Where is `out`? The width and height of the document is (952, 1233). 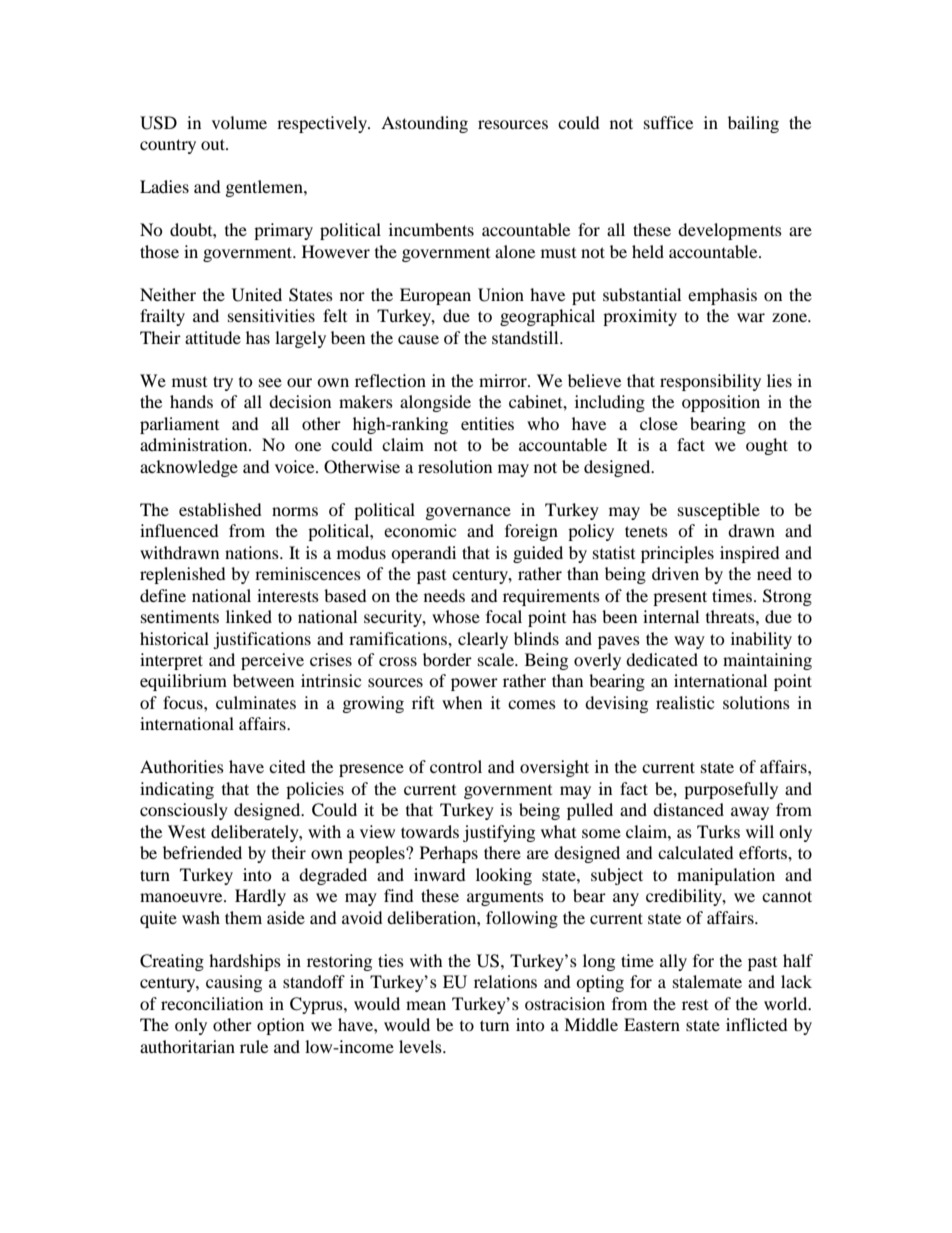 out is located at coordinates (214, 144).
